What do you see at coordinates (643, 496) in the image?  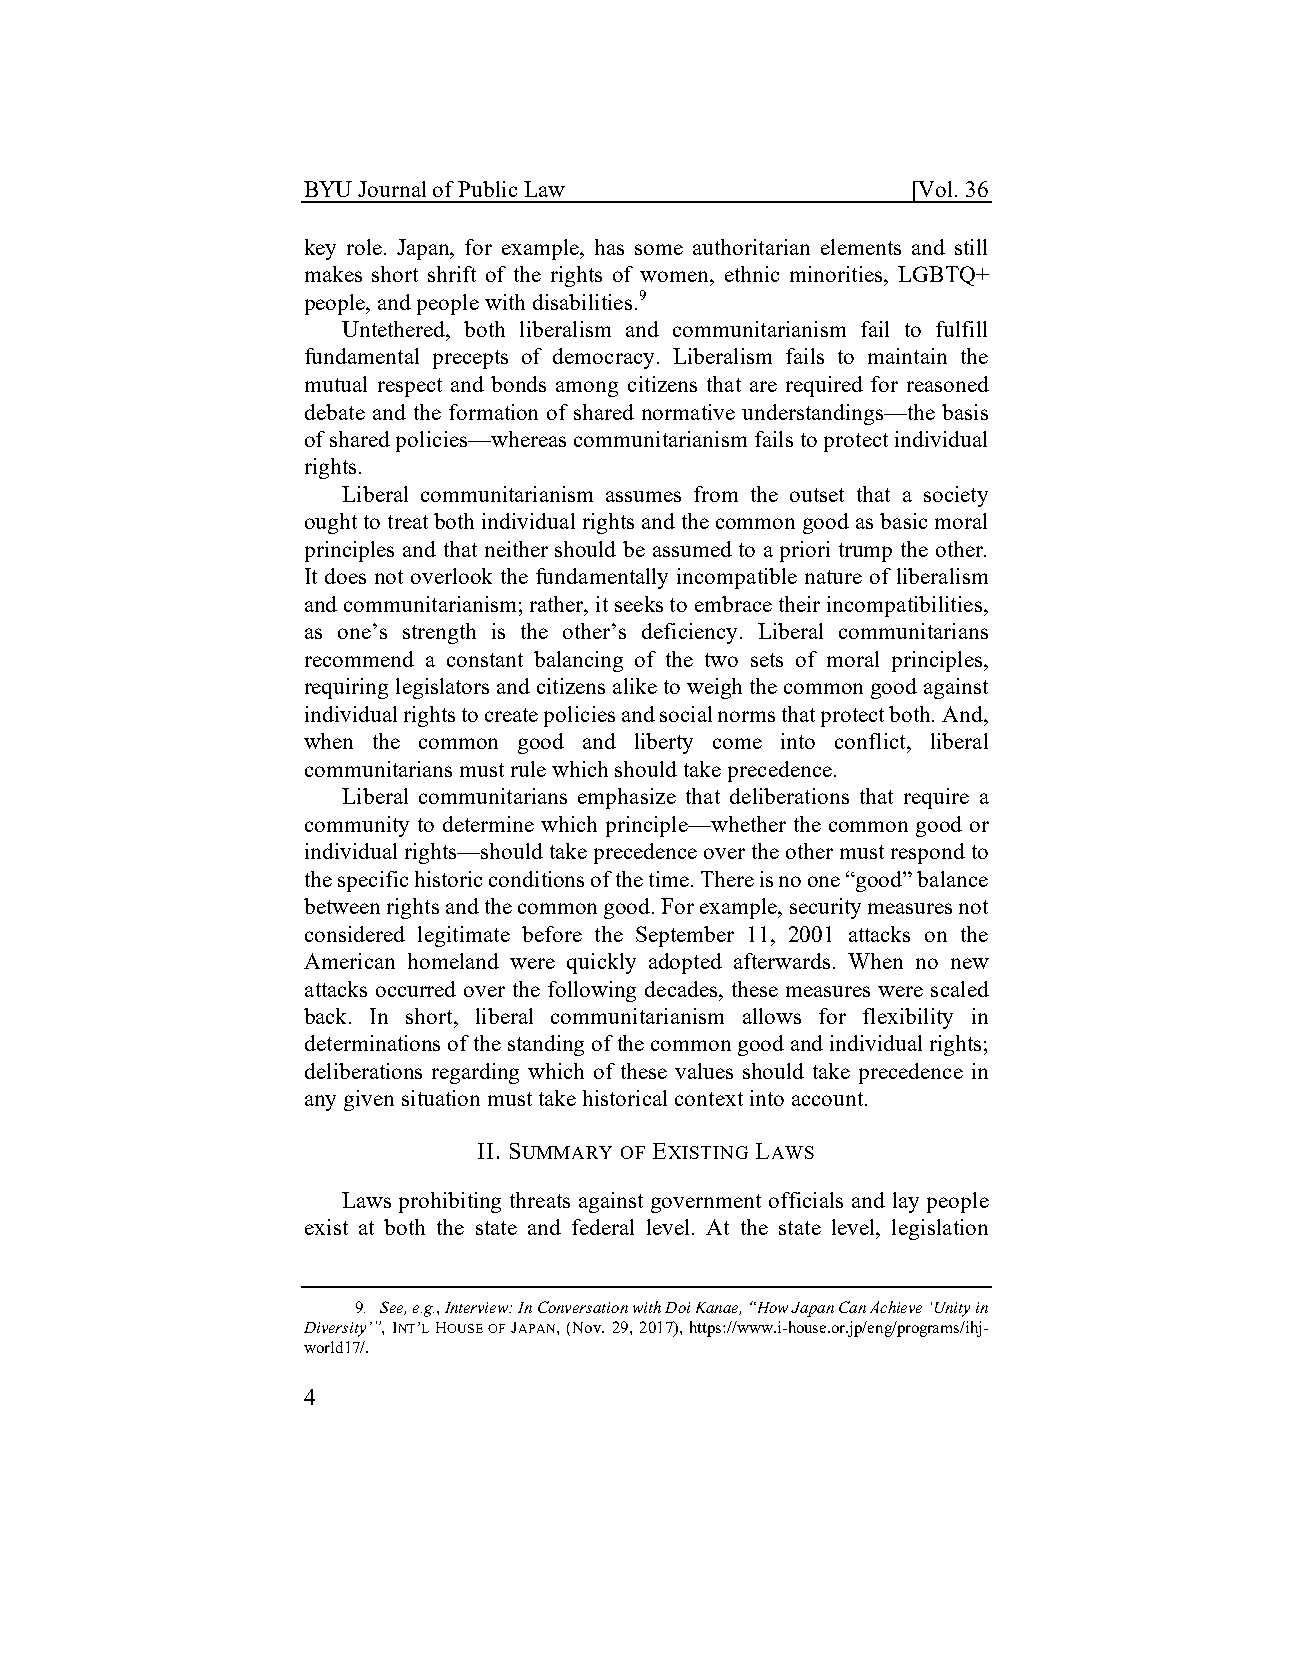 I see `assumes` at bounding box center [643, 496].
